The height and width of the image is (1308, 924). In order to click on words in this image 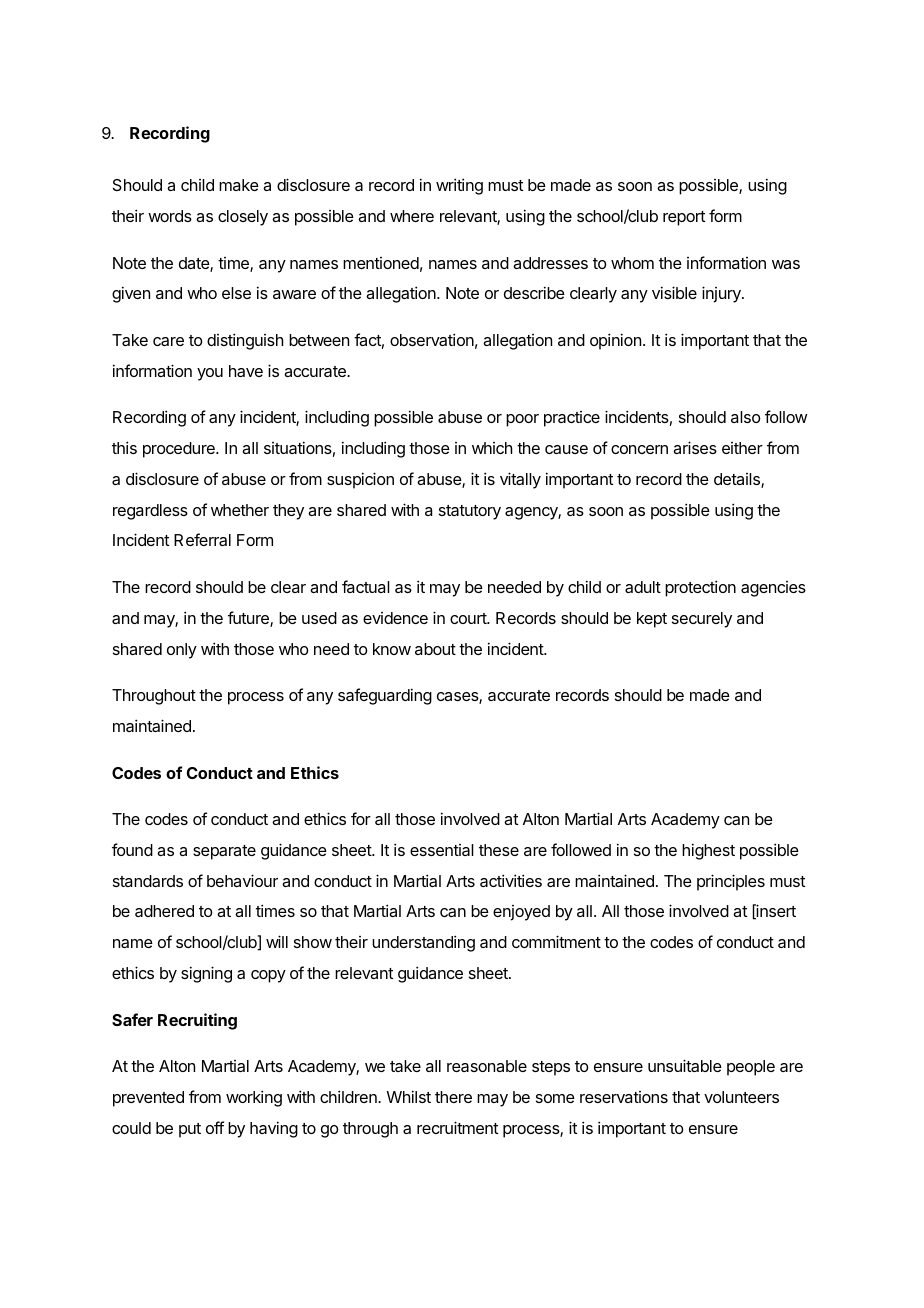, I will do `click(170, 216)`.
